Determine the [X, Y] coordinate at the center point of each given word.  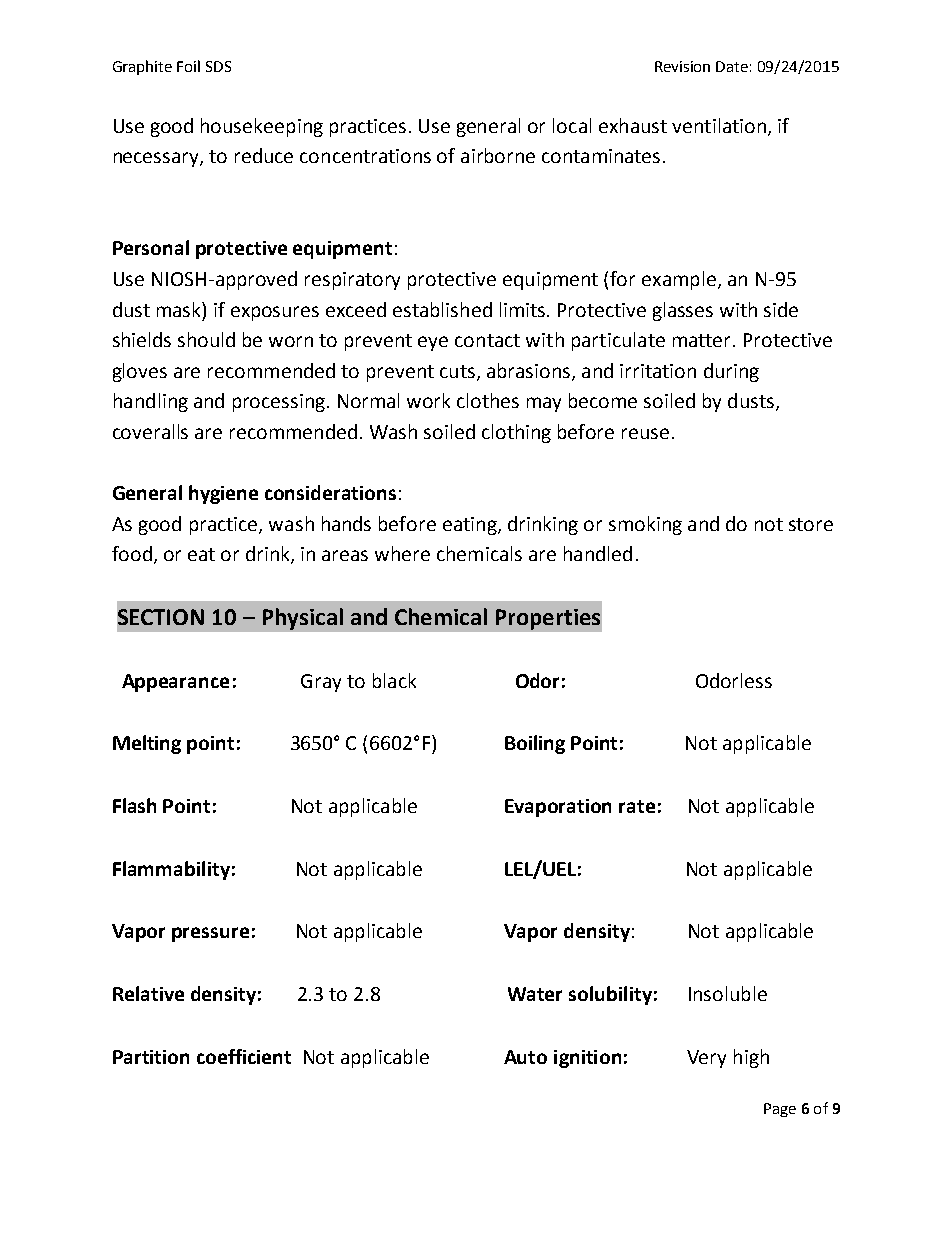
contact [487, 340]
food [132, 553]
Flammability [171, 870]
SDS [218, 66]
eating [471, 526]
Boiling [535, 744]
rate [637, 806]
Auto [525, 1057]
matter [703, 340]
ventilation [719, 125]
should [206, 339]
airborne [498, 155]
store [811, 524]
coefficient [244, 1056]
